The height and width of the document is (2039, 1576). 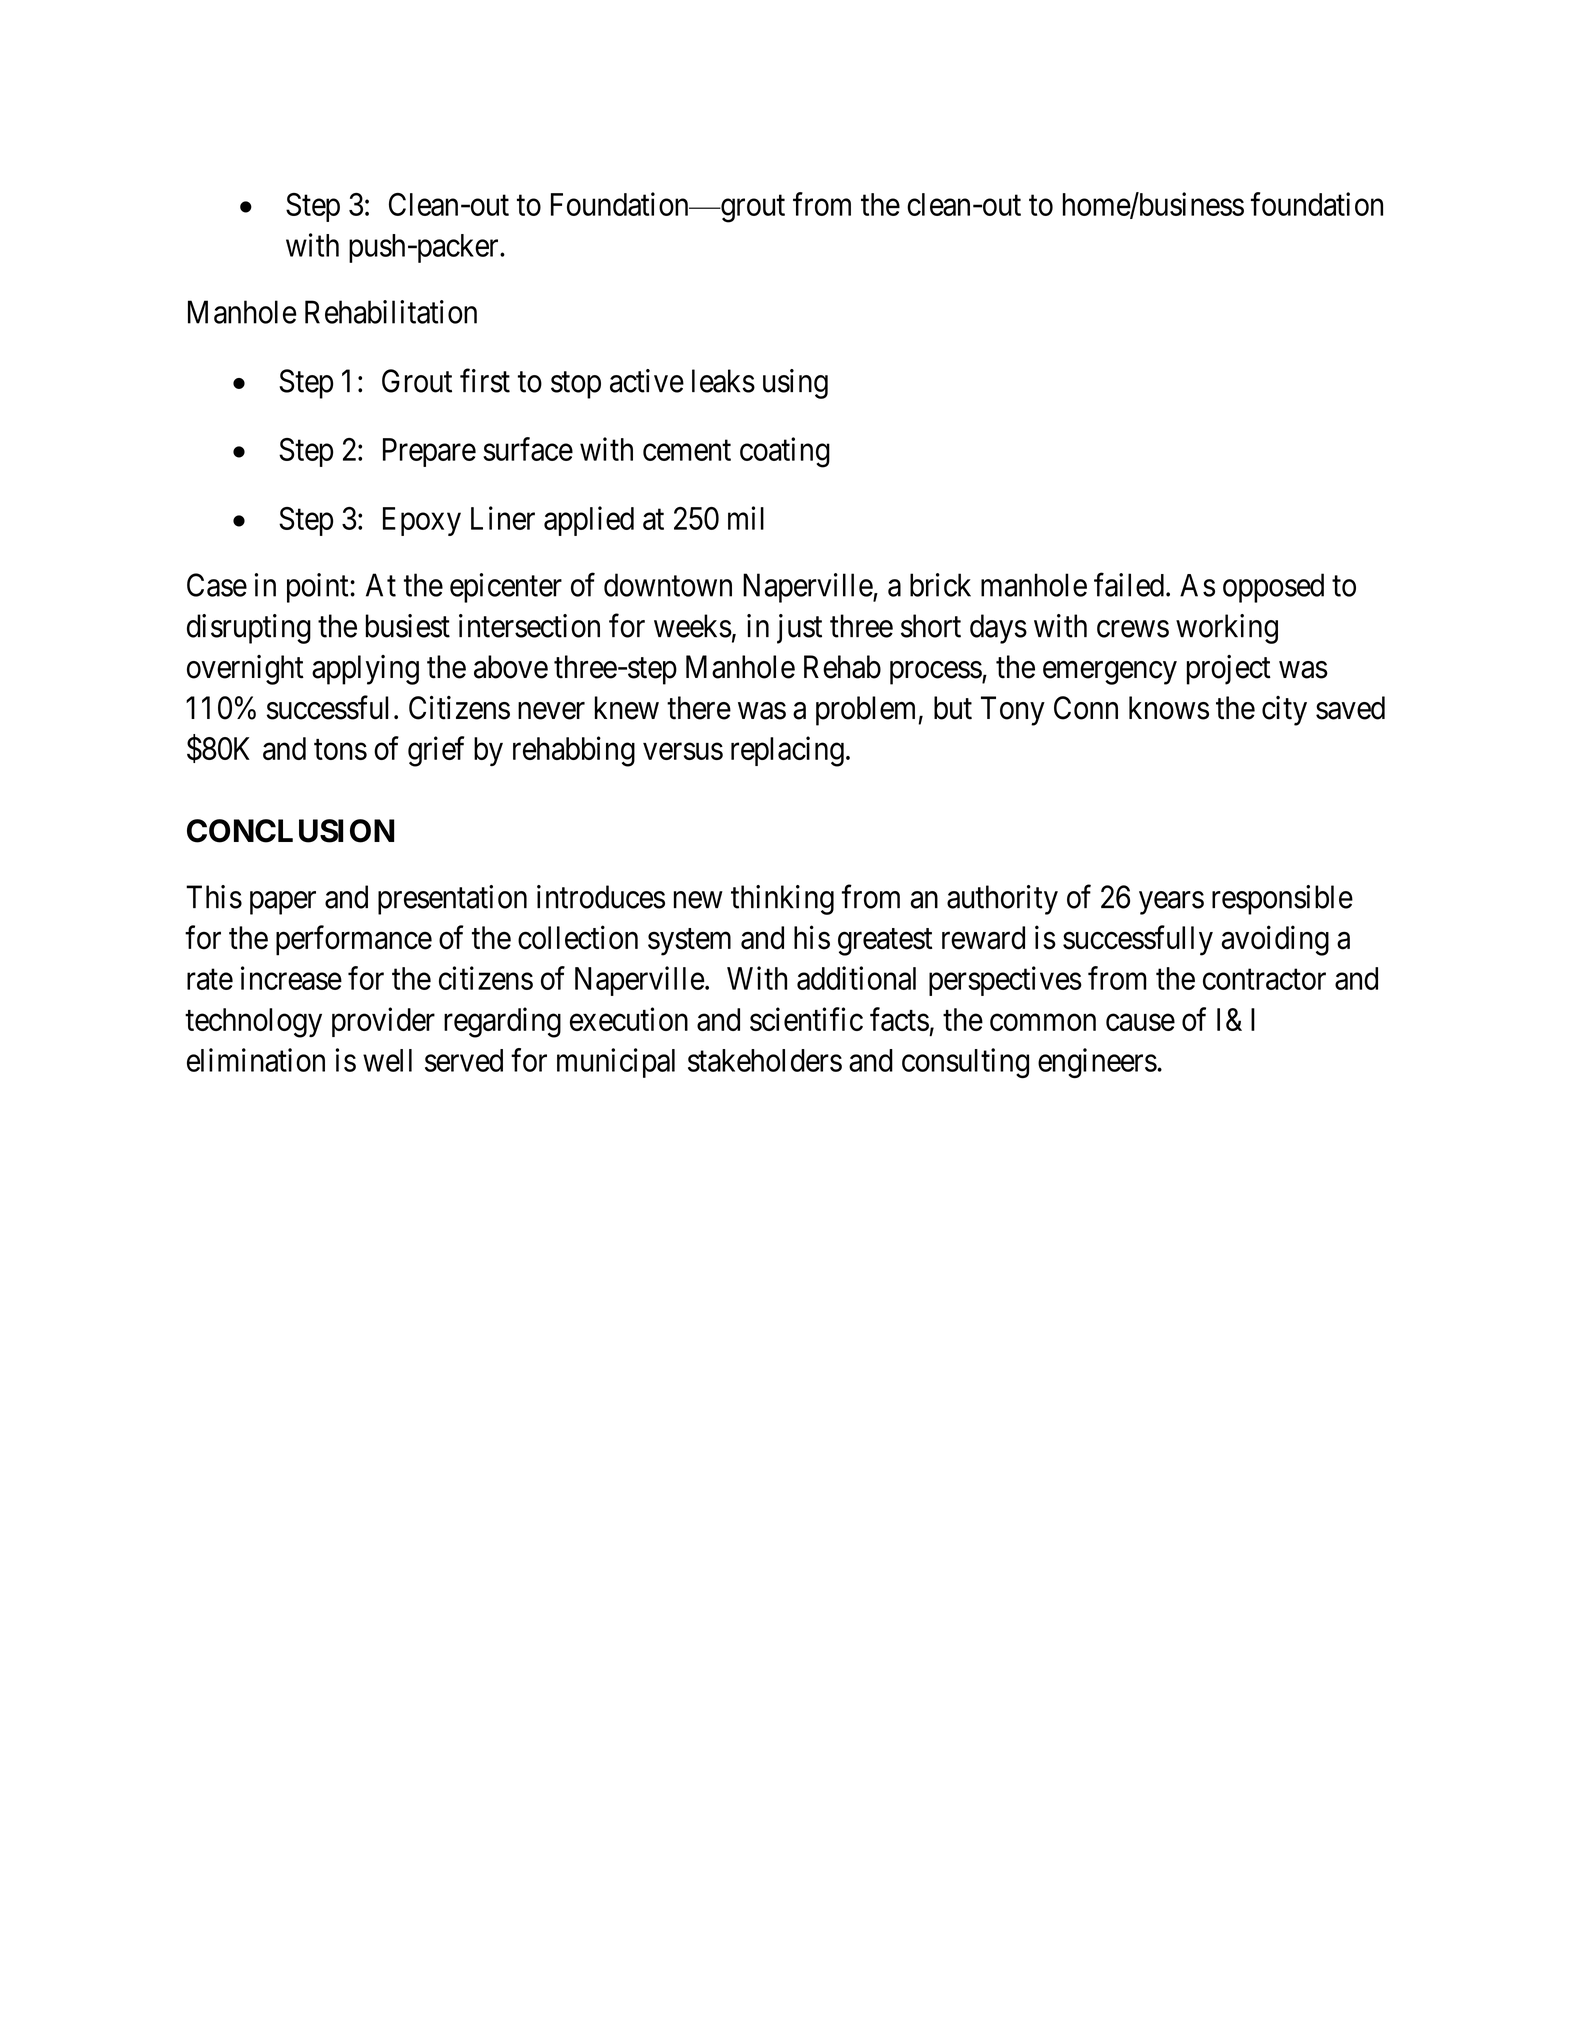 What do you see at coordinates (387, 1060) in the document?
I see `well` at bounding box center [387, 1060].
